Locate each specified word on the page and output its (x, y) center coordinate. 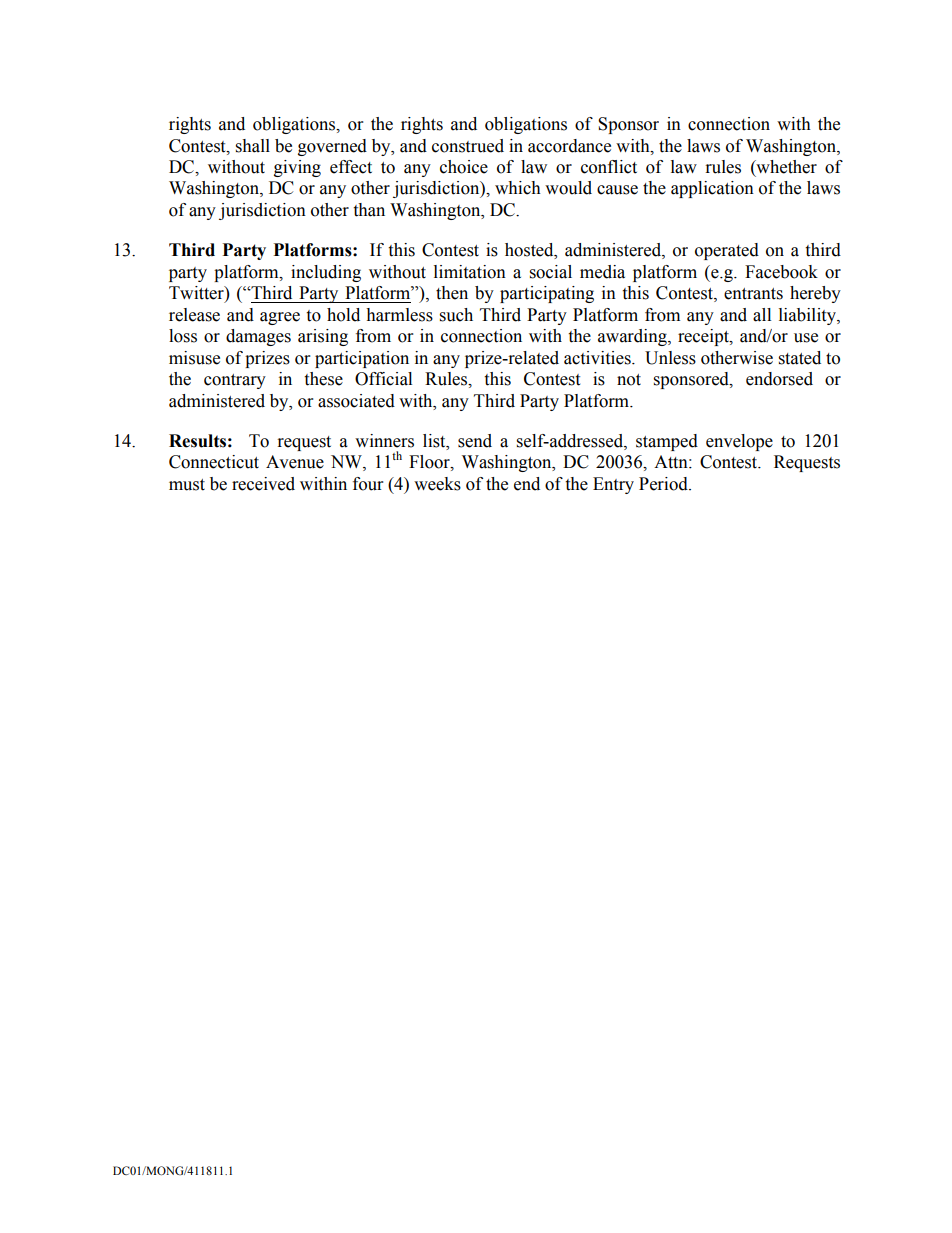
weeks (437, 484)
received (263, 484)
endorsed (779, 379)
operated (727, 251)
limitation (470, 272)
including (326, 273)
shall (253, 146)
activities (598, 358)
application (712, 189)
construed (468, 146)
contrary (235, 381)
